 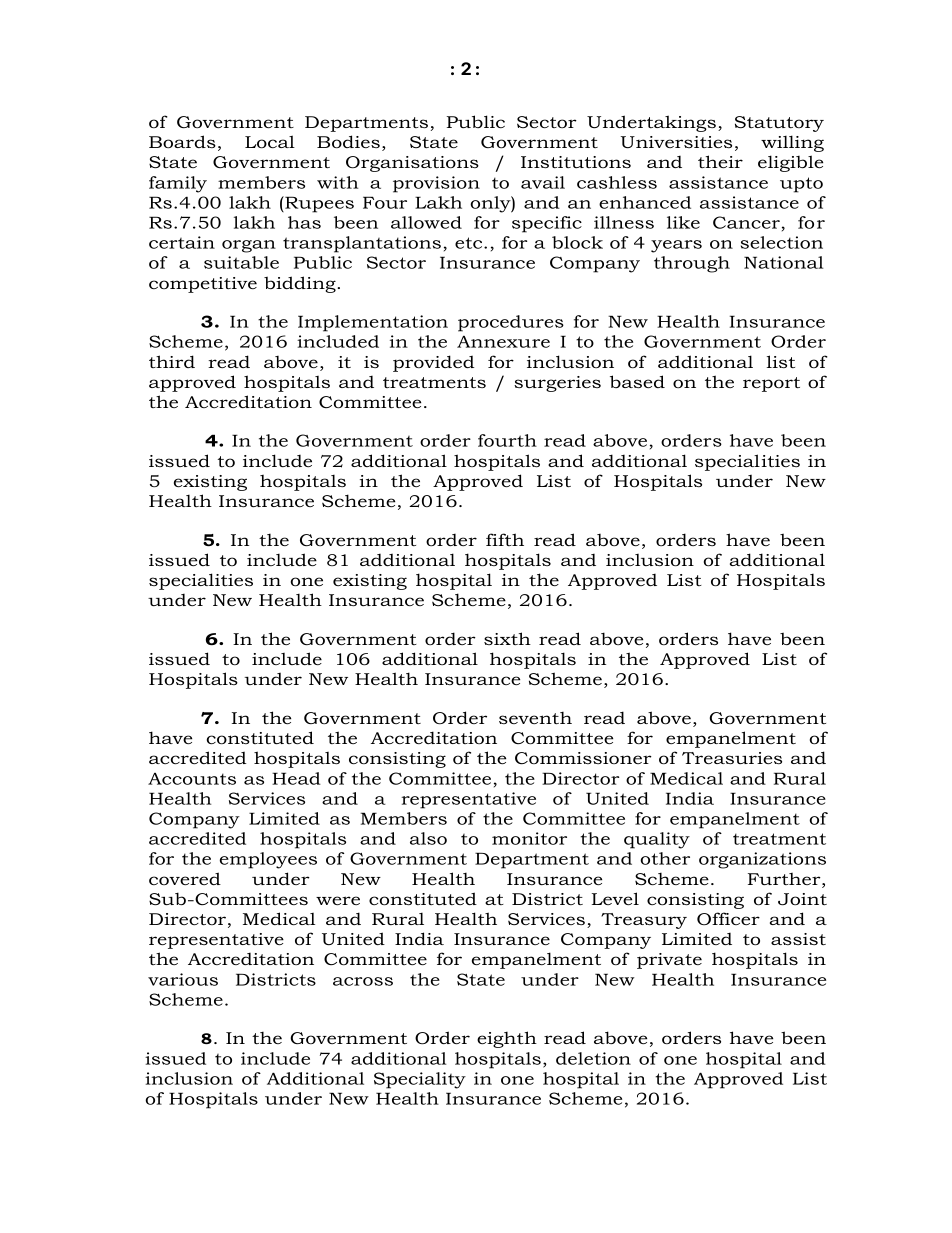 What do you see at coordinates (771, 384) in the screenshot?
I see `report` at bounding box center [771, 384].
